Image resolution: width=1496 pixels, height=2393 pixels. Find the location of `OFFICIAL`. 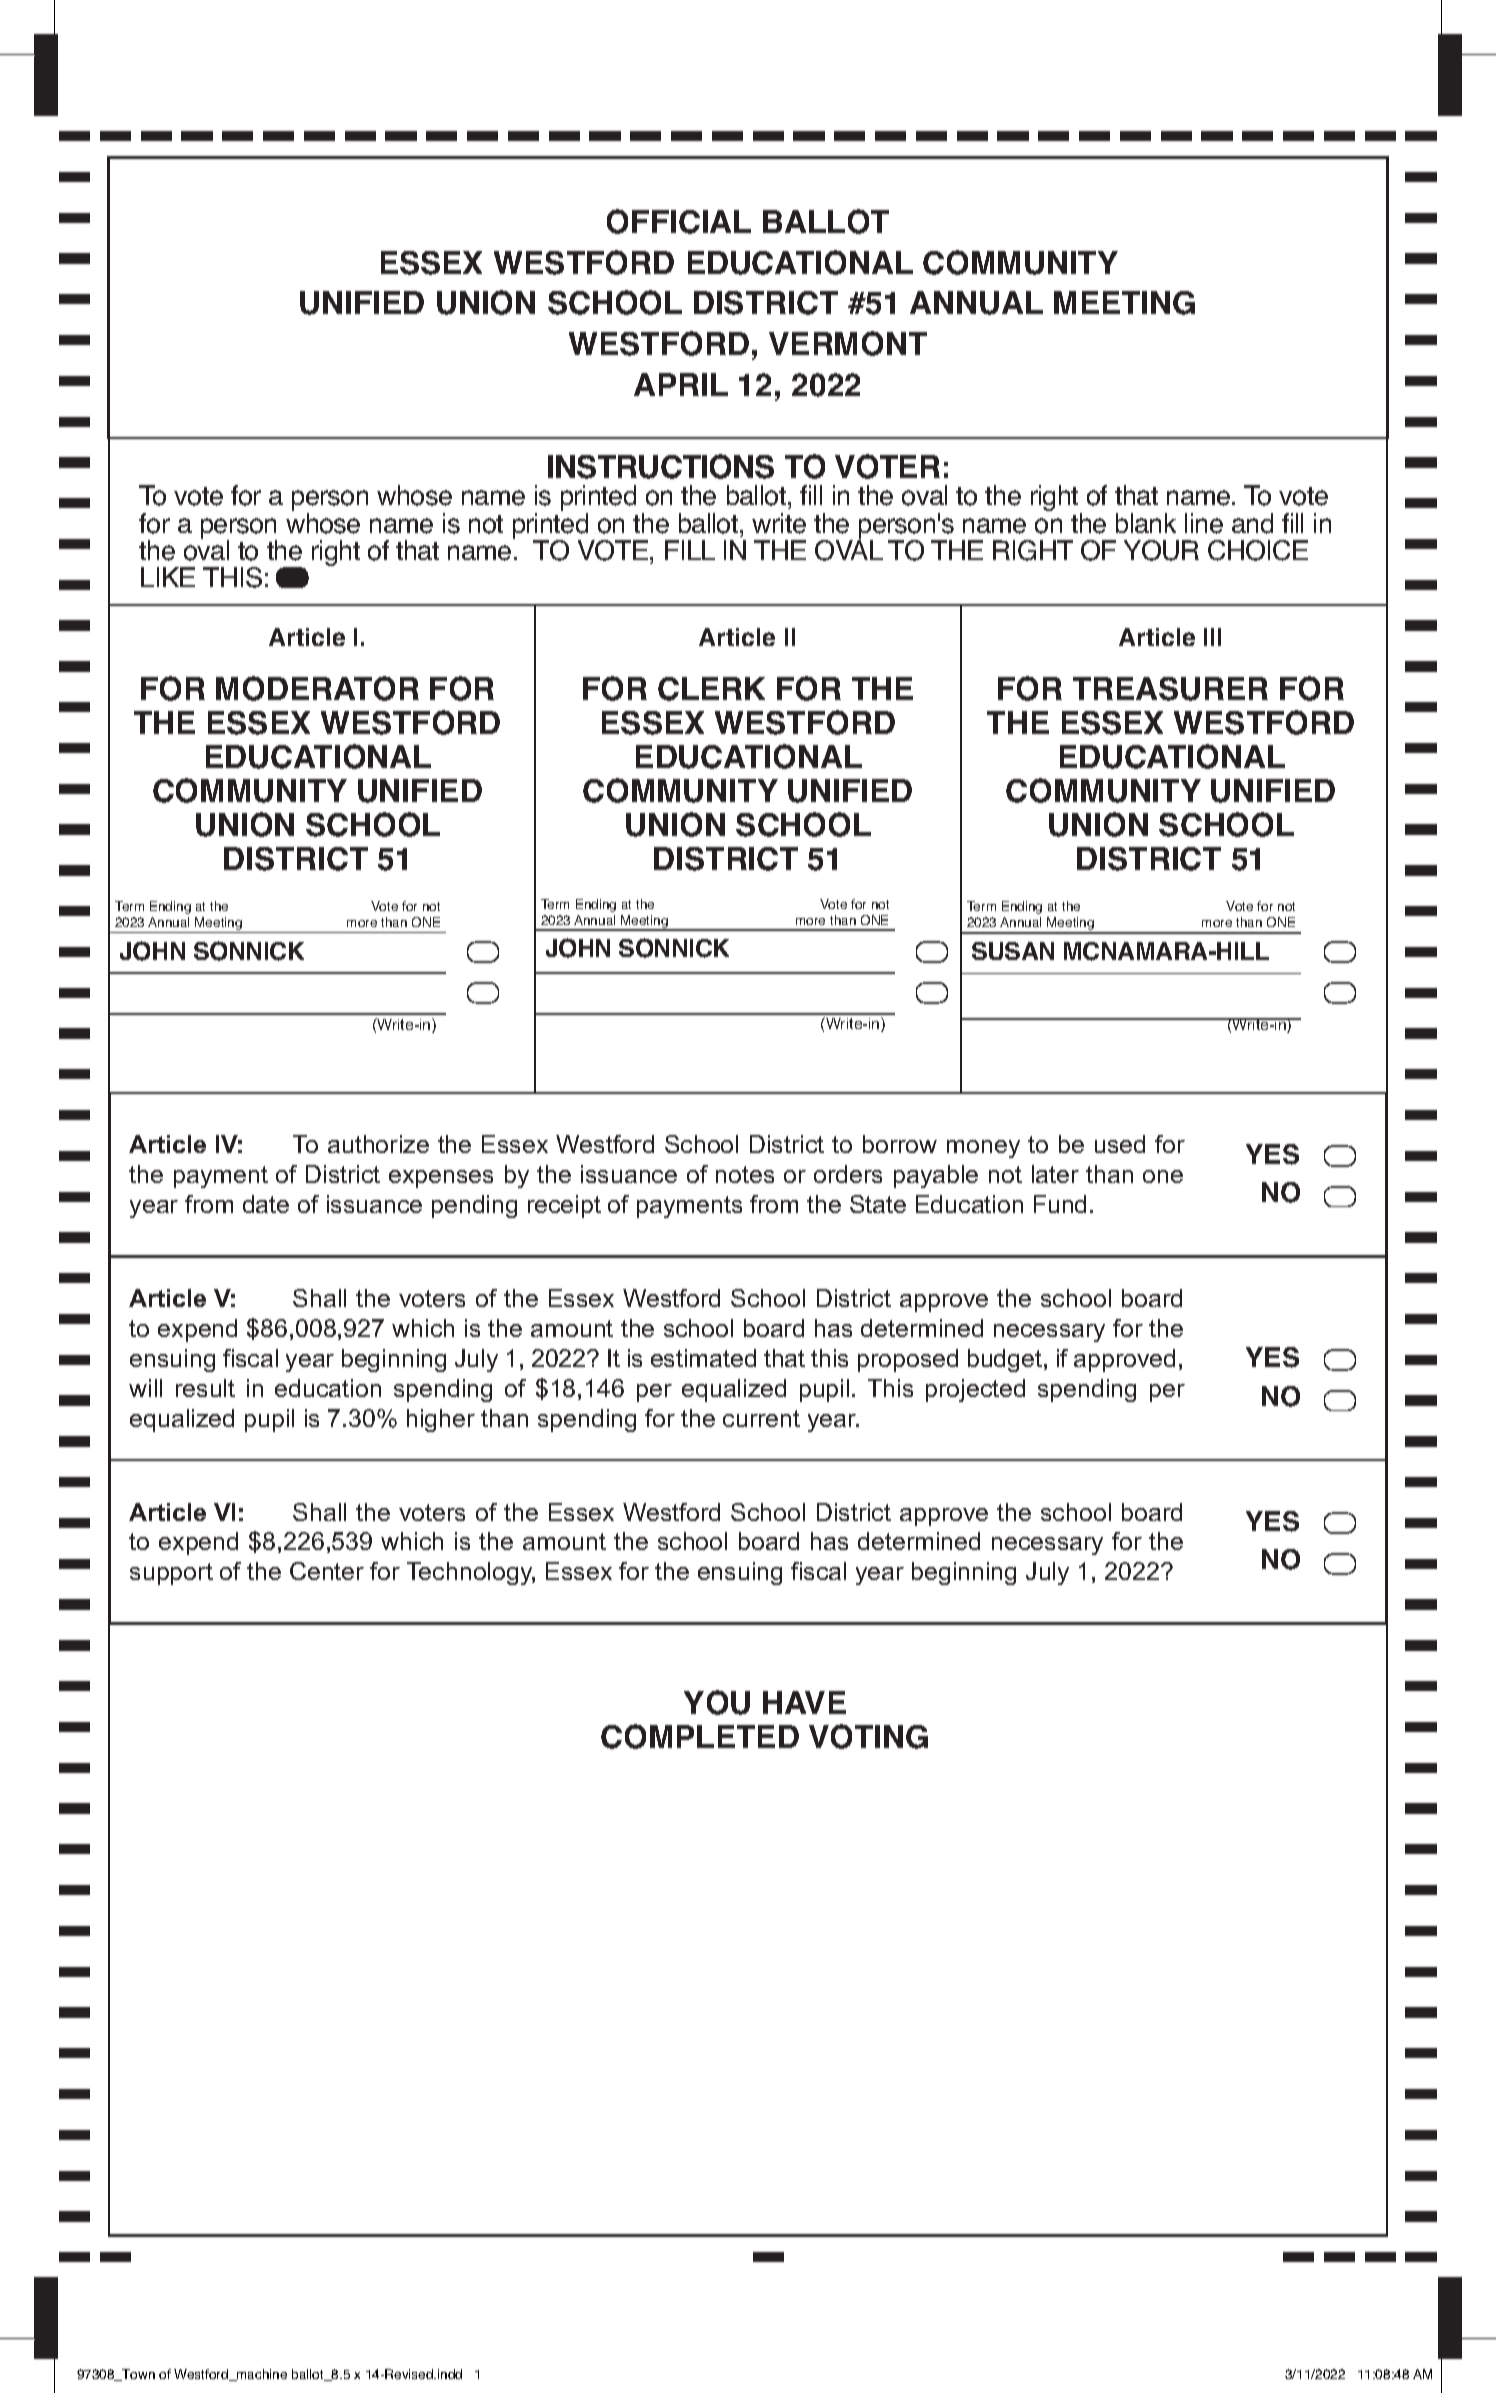

OFFICIAL is located at coordinates (679, 221).
